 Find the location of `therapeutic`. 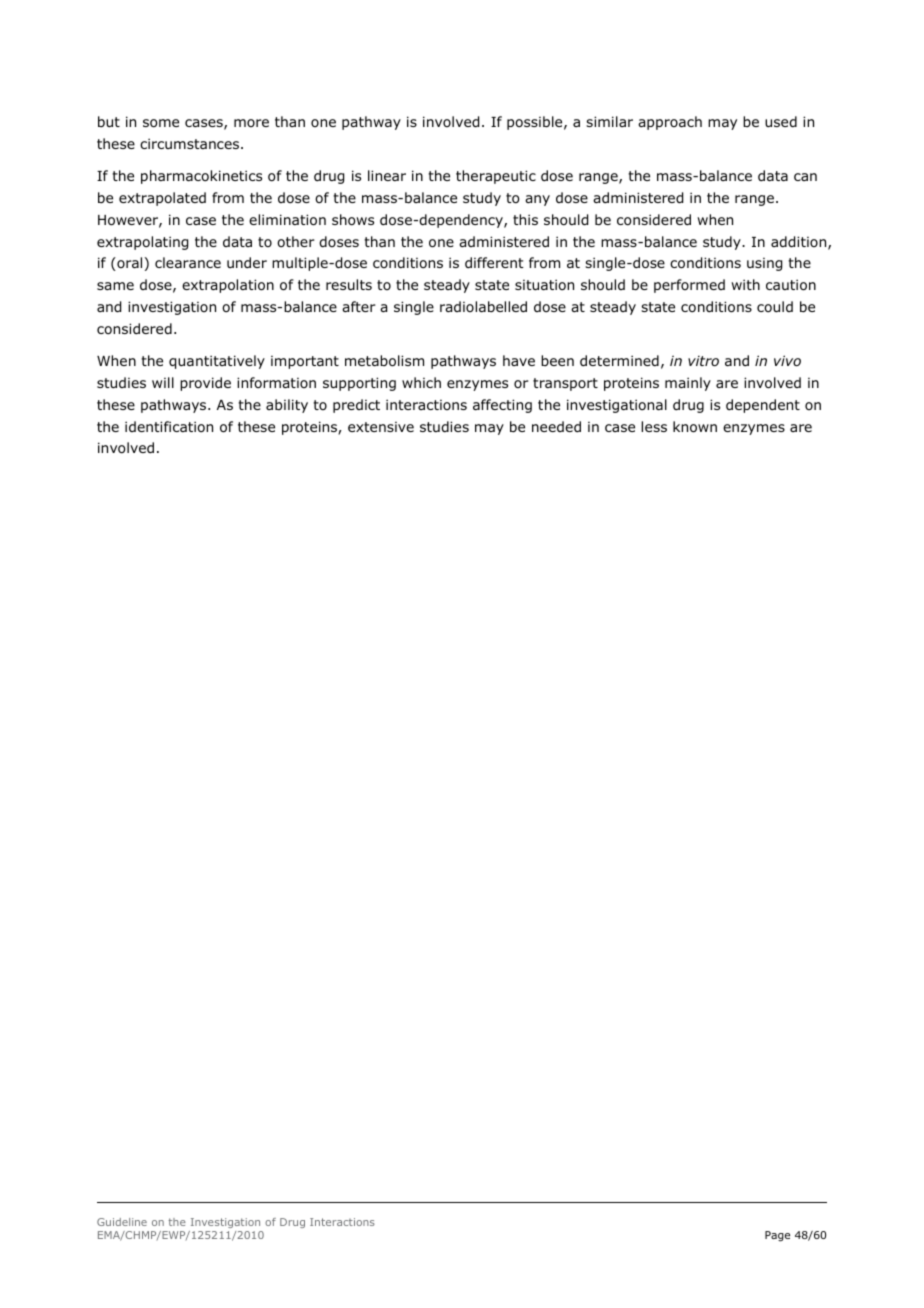

therapeutic is located at coordinates (496, 177).
